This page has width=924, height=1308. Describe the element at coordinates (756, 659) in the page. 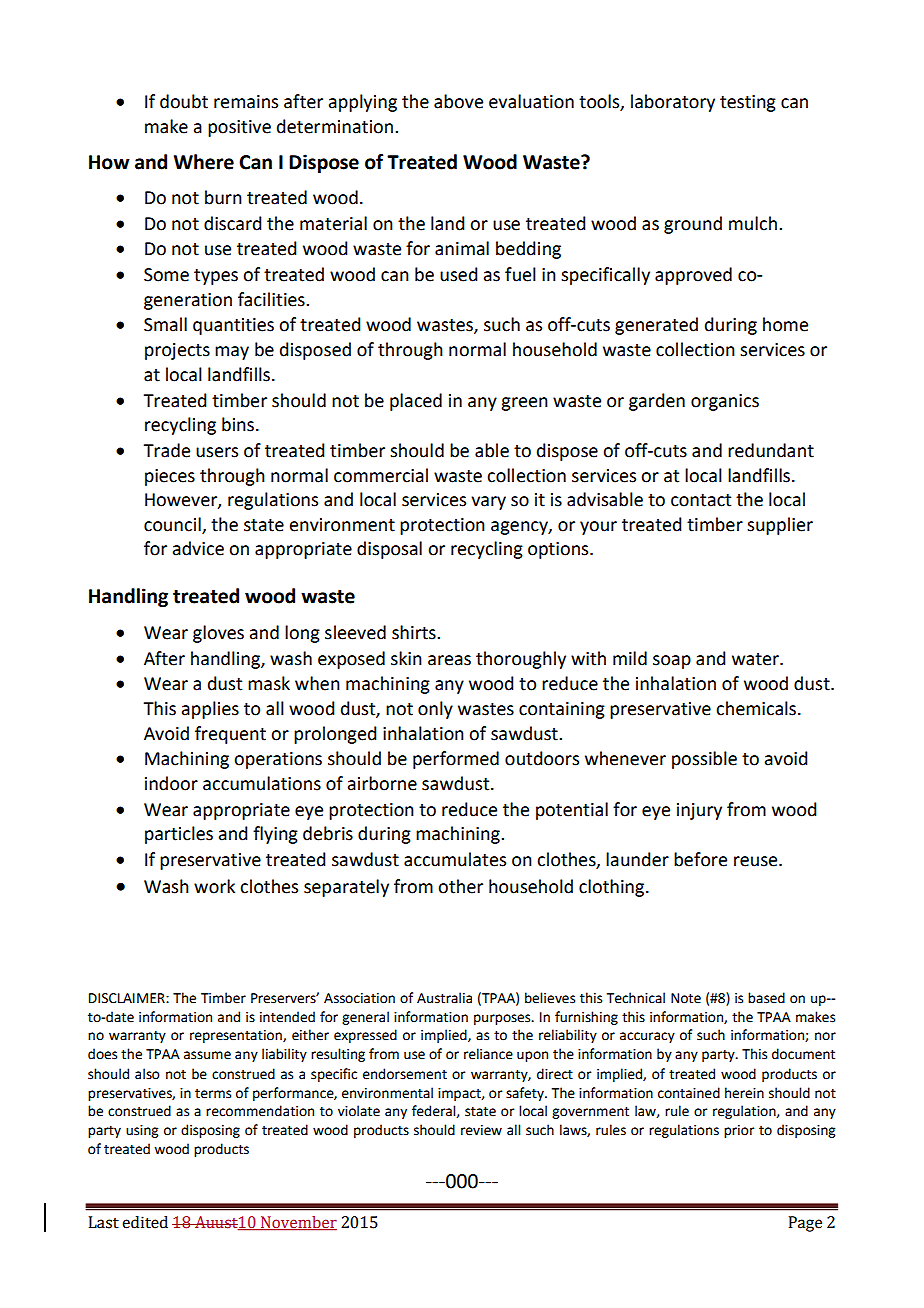

I see `water` at that location.
